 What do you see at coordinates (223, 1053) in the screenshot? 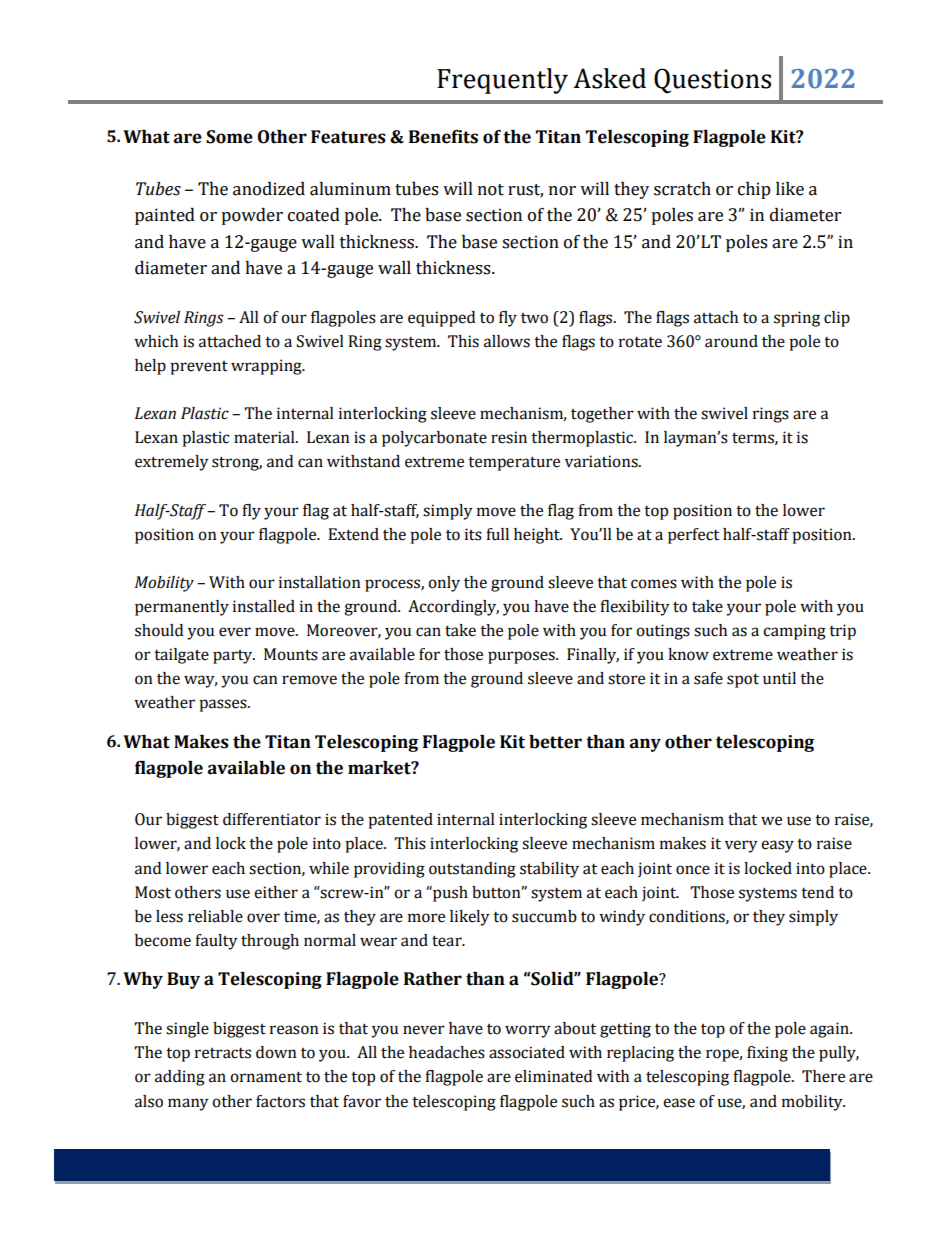
I see `retracts` at bounding box center [223, 1053].
